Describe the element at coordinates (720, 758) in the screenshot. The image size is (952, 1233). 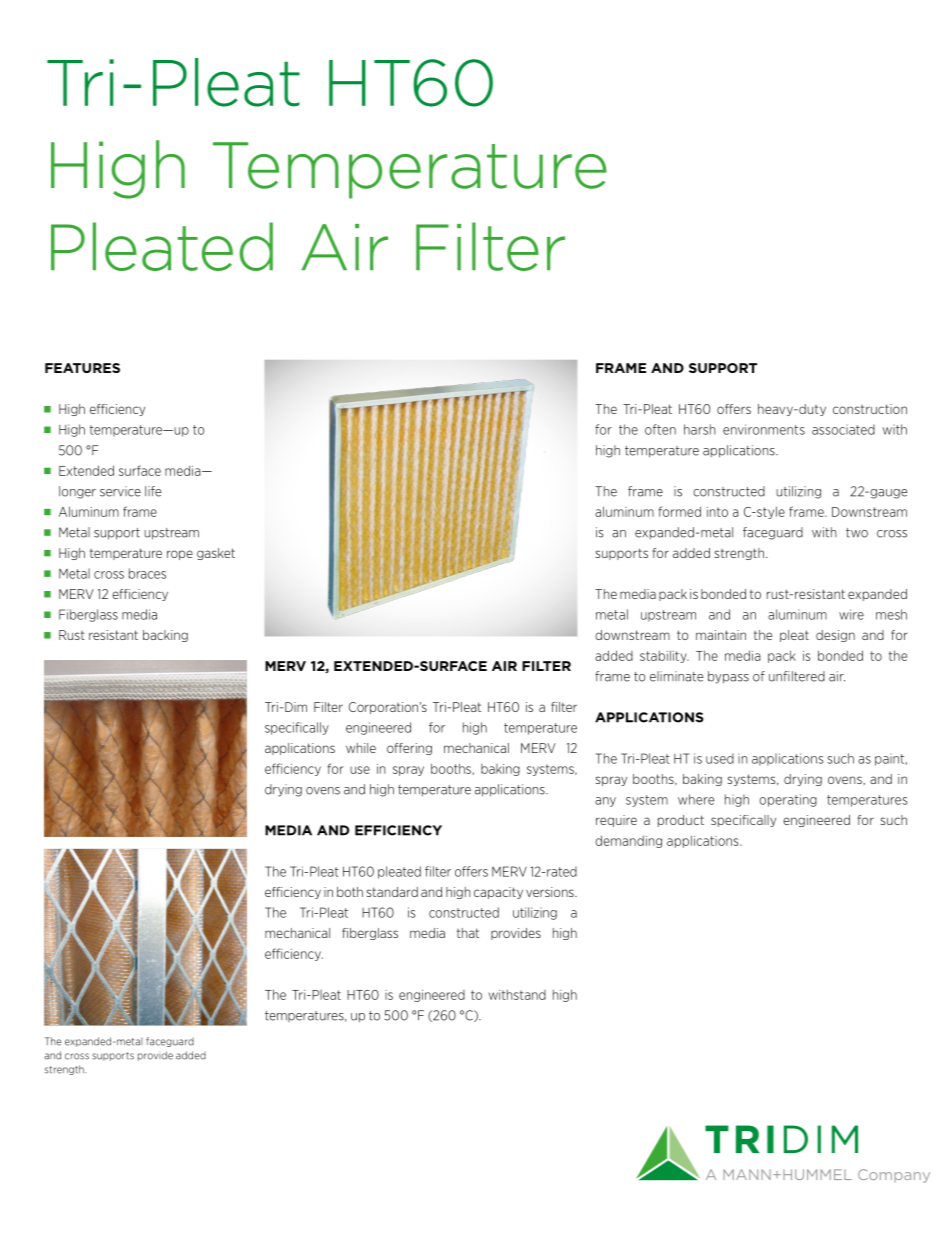
I see `used` at that location.
